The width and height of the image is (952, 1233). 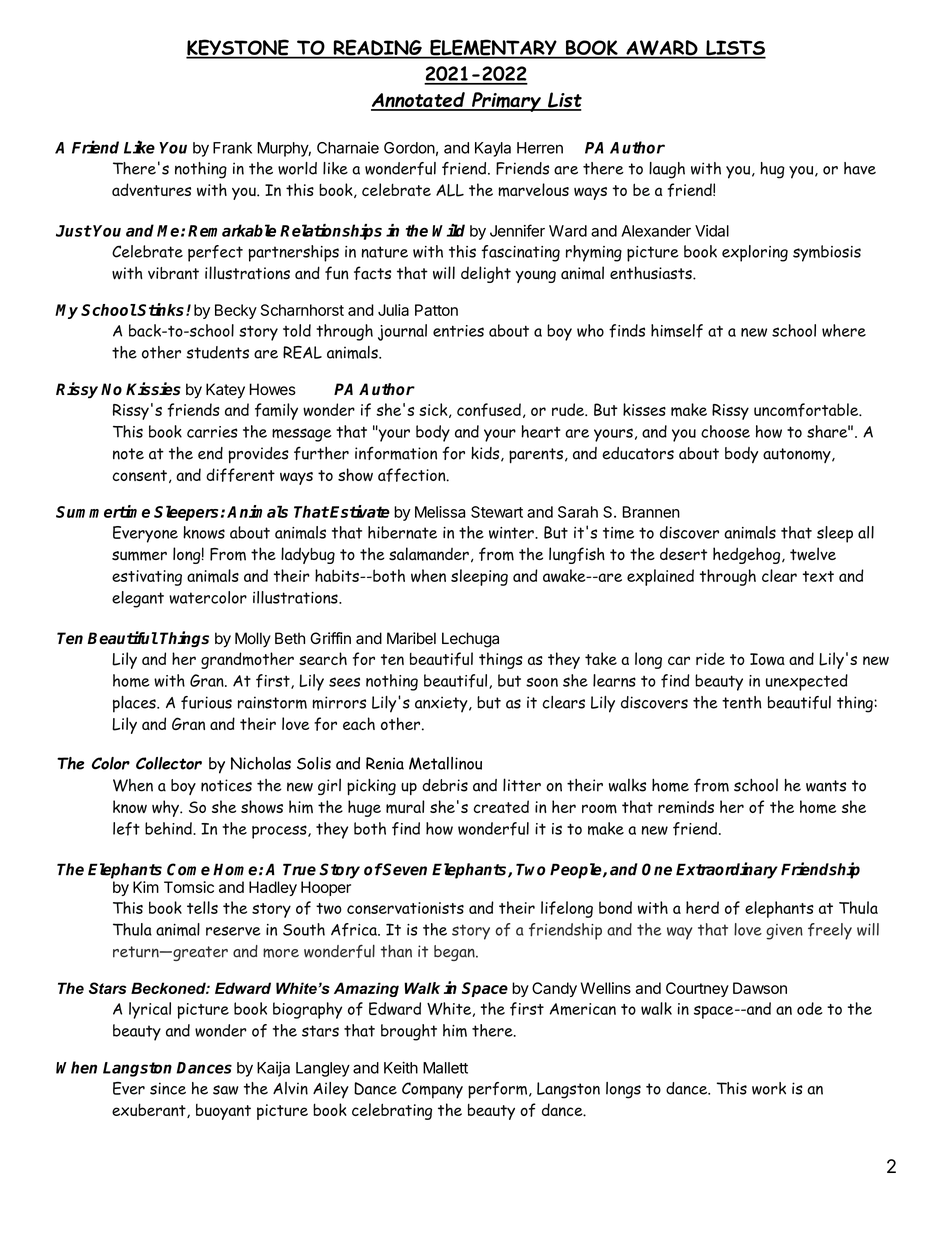 I want to click on text, so click(x=818, y=576).
